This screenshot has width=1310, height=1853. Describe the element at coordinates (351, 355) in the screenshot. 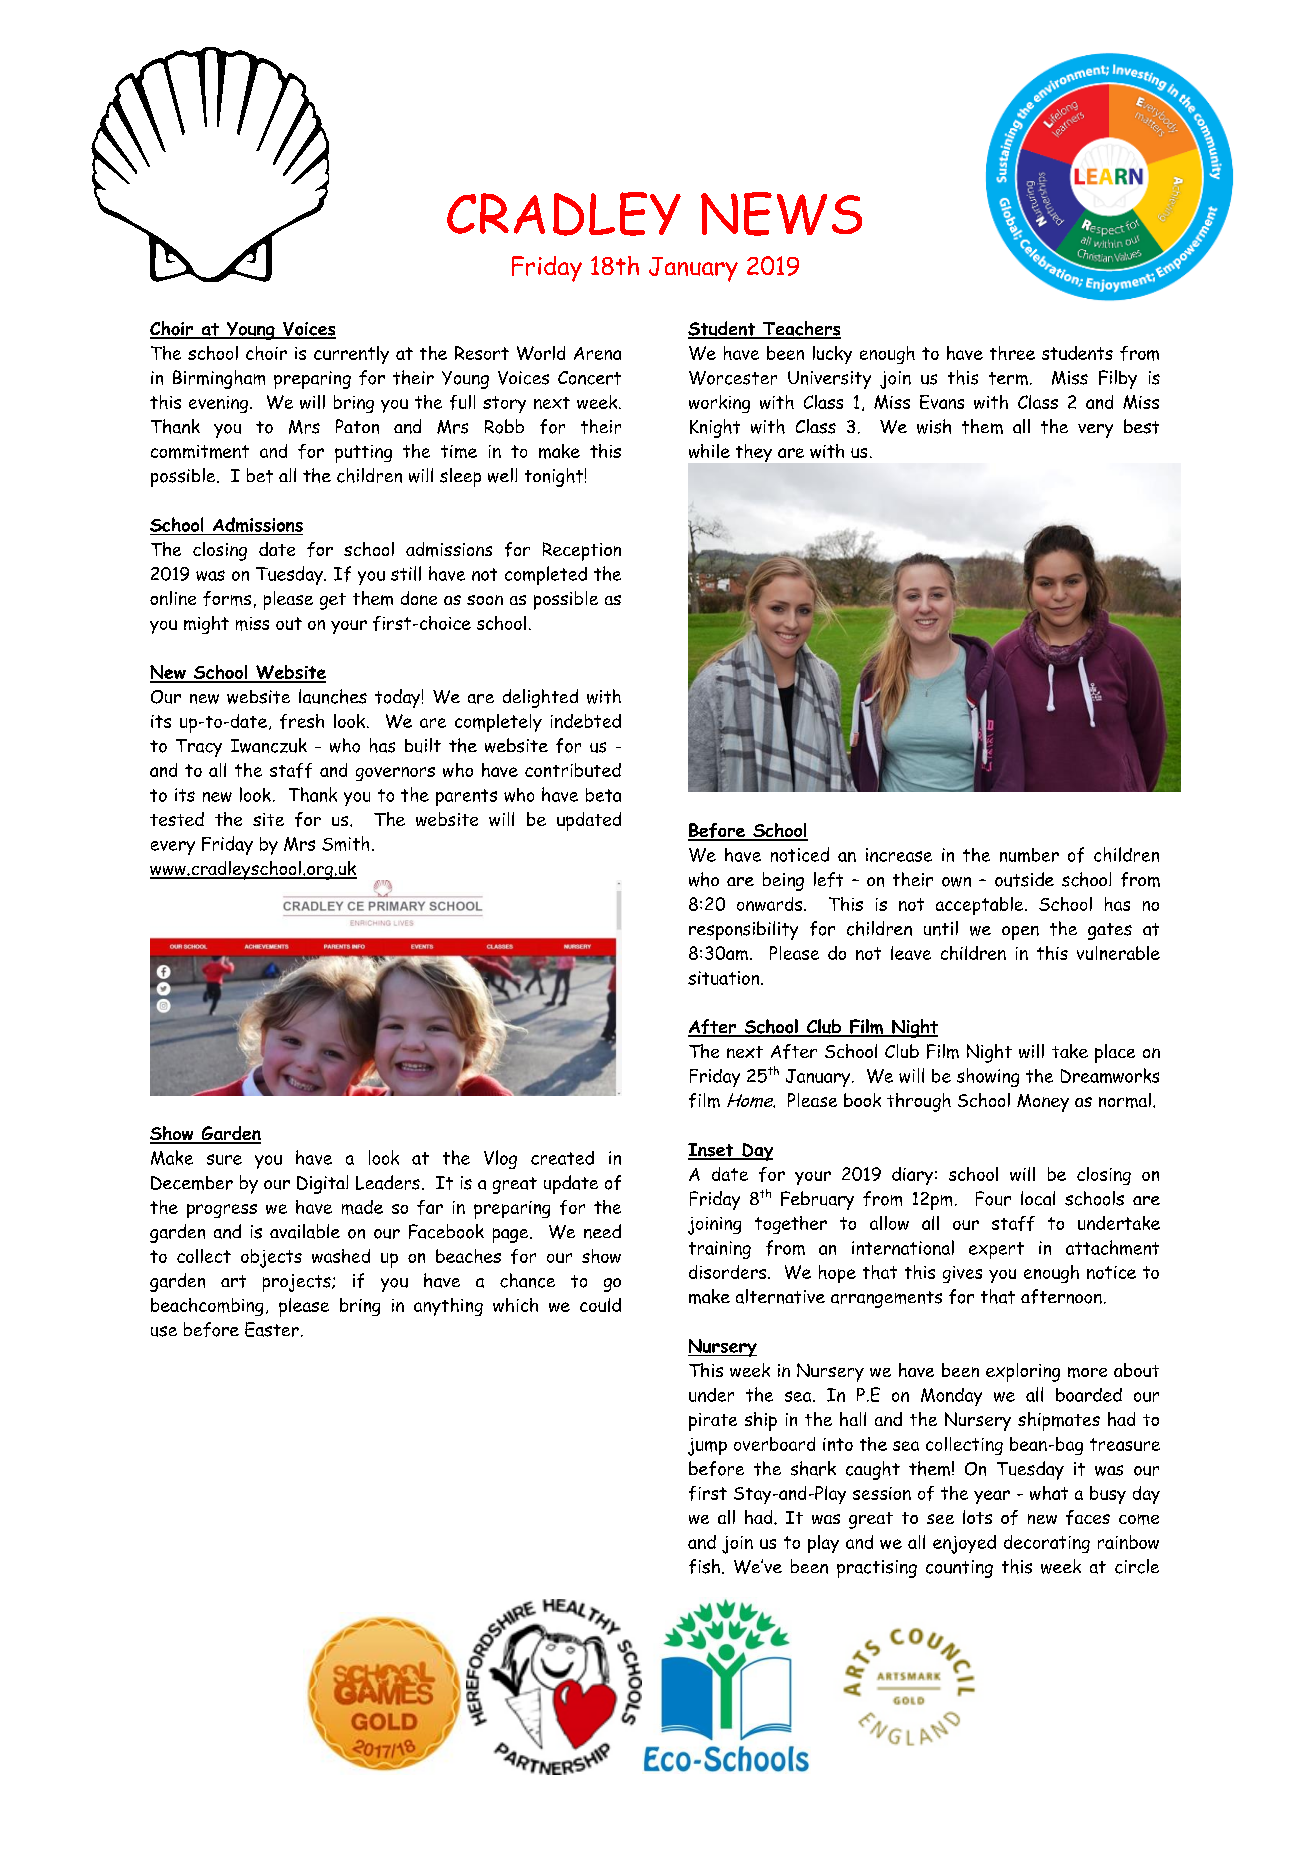

I see `currently` at that location.
